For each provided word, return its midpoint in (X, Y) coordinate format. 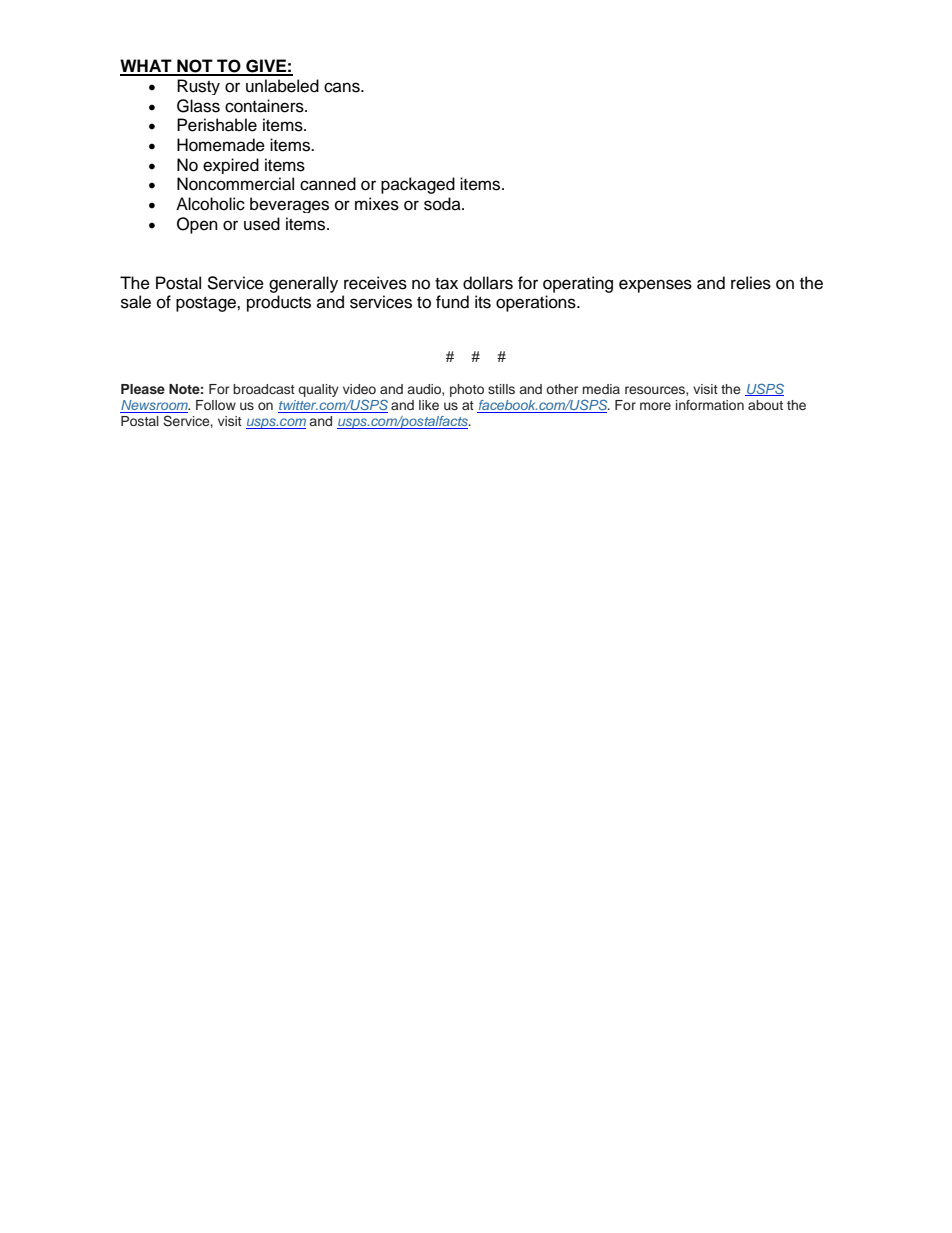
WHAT (147, 67)
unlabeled (282, 86)
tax (446, 284)
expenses (655, 286)
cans (343, 87)
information (710, 405)
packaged (418, 185)
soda (443, 204)
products (279, 303)
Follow (216, 405)
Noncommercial (235, 184)
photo (467, 390)
